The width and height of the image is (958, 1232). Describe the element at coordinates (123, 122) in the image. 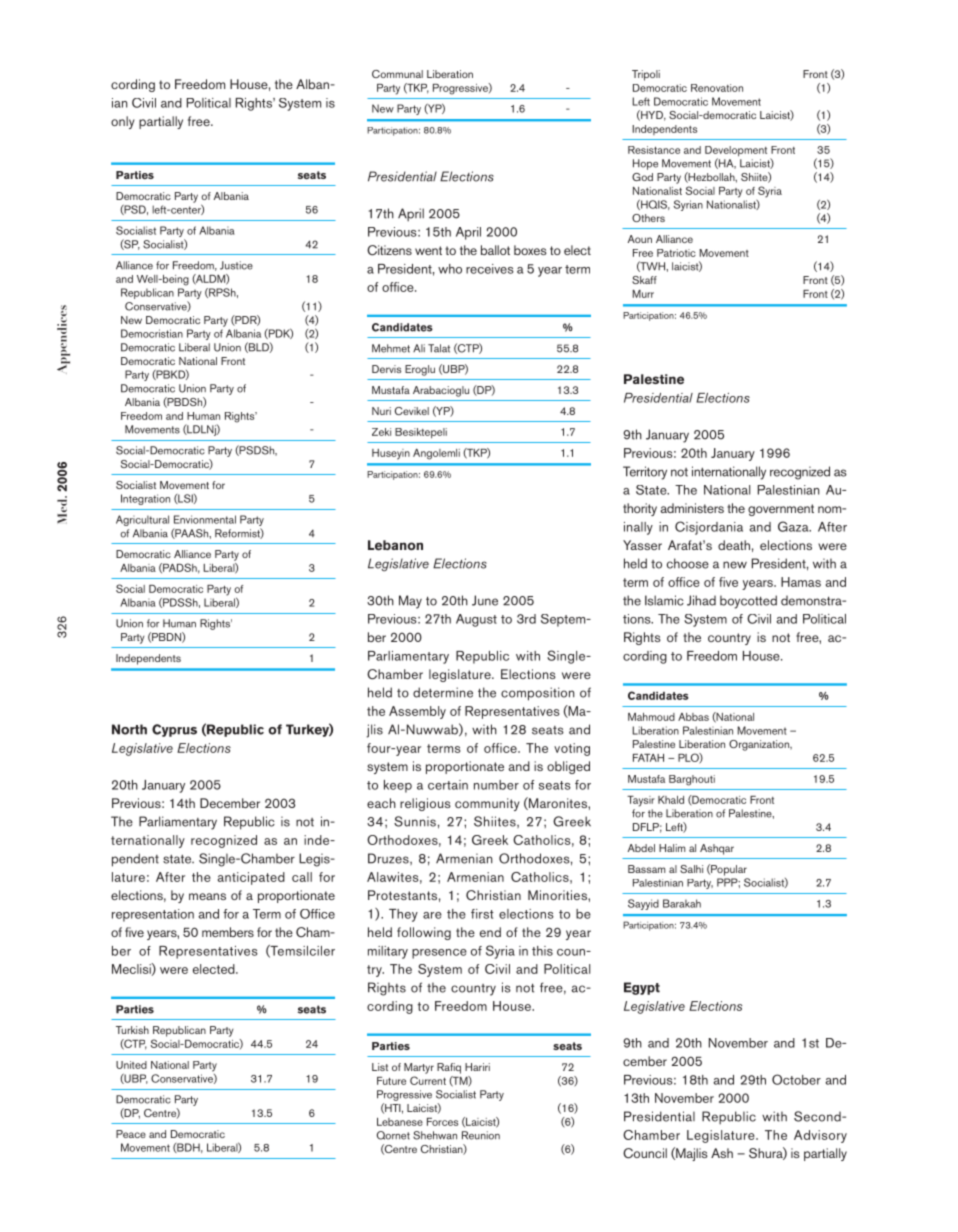

I see `only` at that location.
